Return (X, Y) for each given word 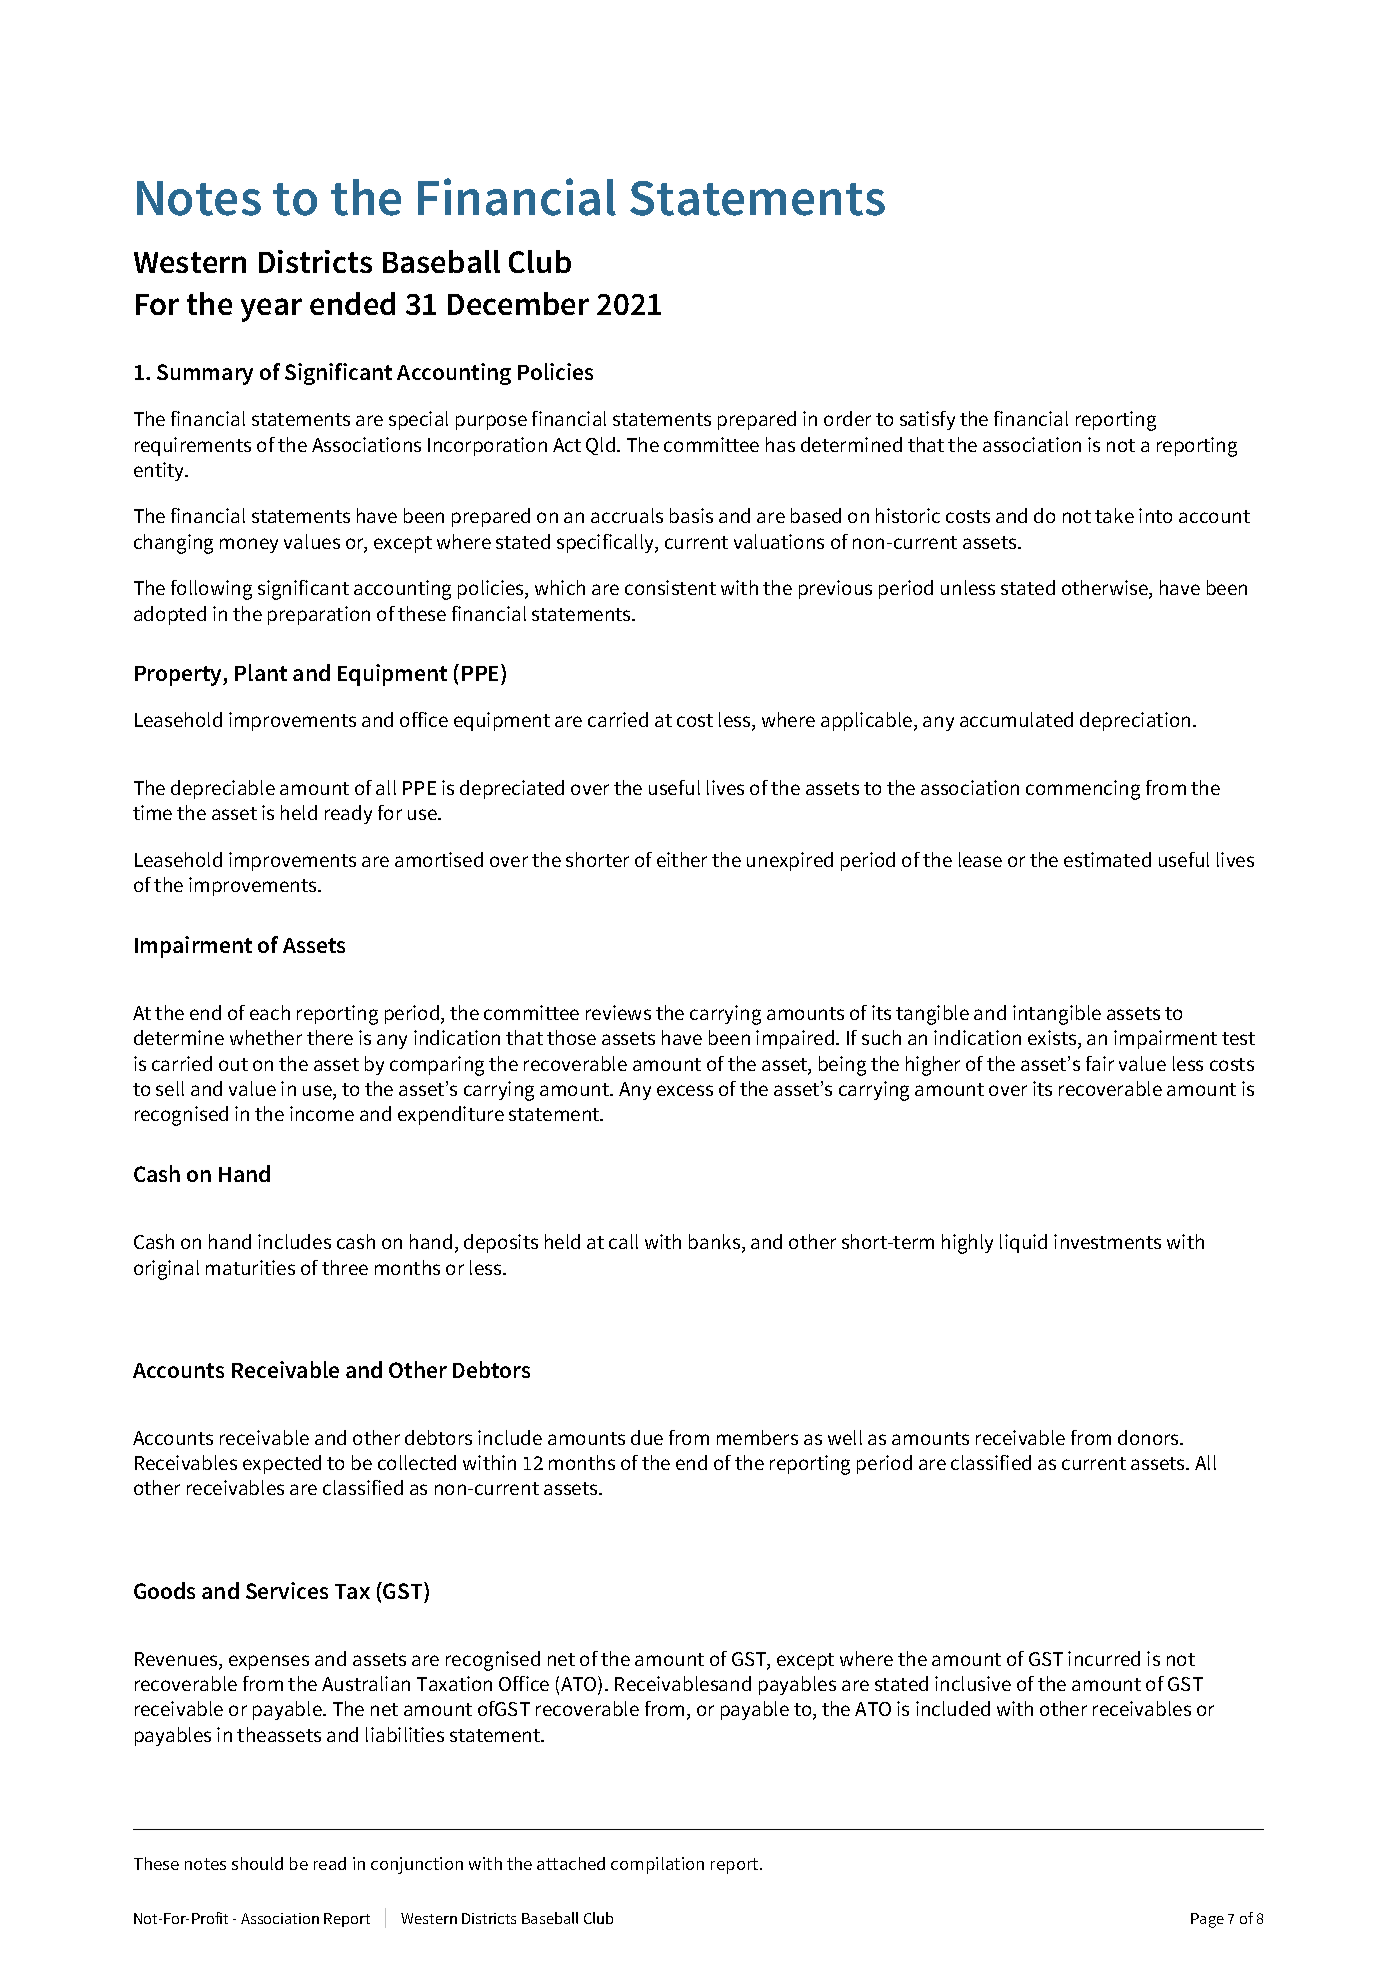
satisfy (927, 420)
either (682, 859)
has (780, 444)
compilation (657, 1865)
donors (1149, 1437)
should (257, 1863)
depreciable (223, 789)
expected (282, 1464)
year (271, 310)
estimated (1107, 859)
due (647, 1437)
